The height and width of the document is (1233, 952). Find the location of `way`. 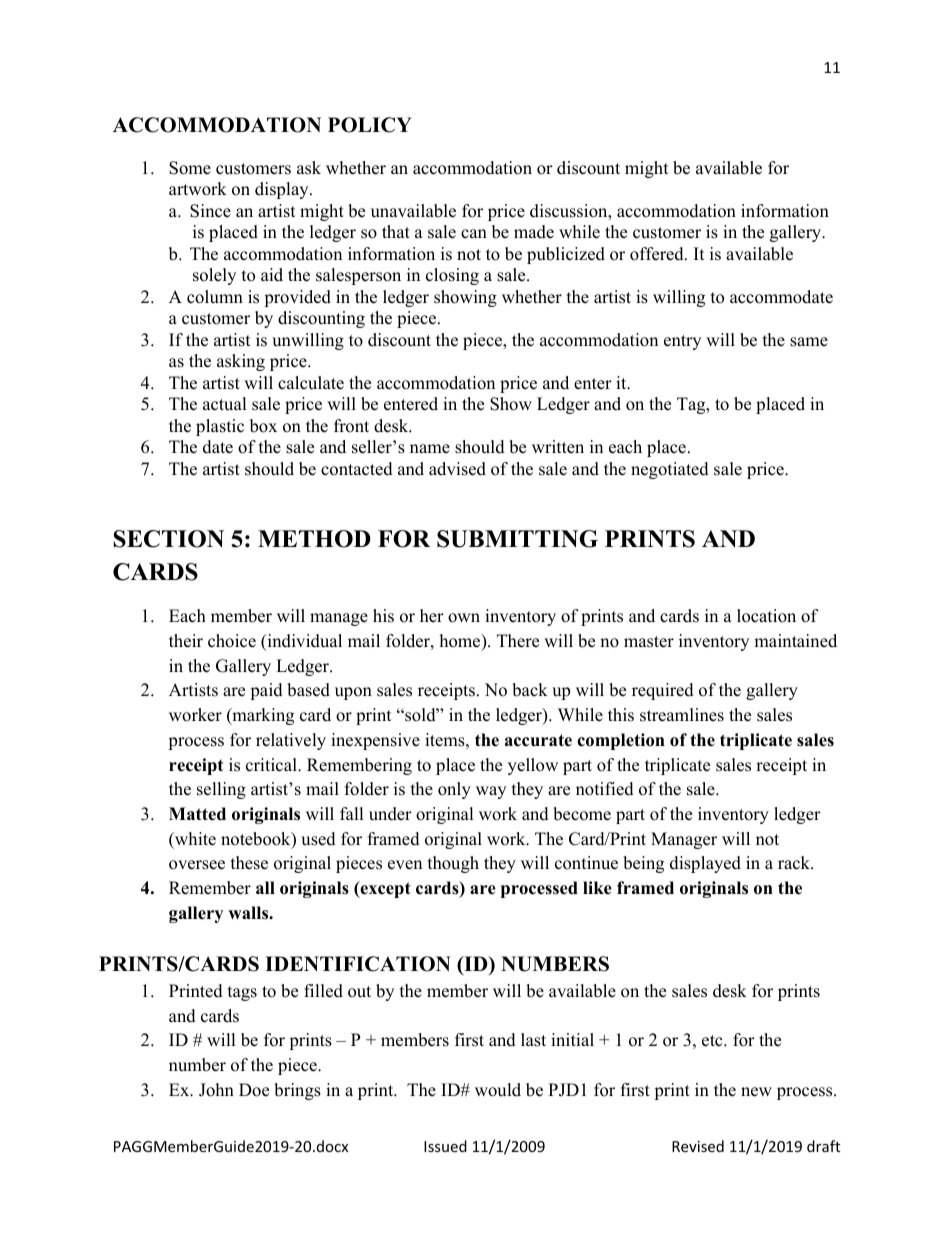

way is located at coordinates (491, 792).
